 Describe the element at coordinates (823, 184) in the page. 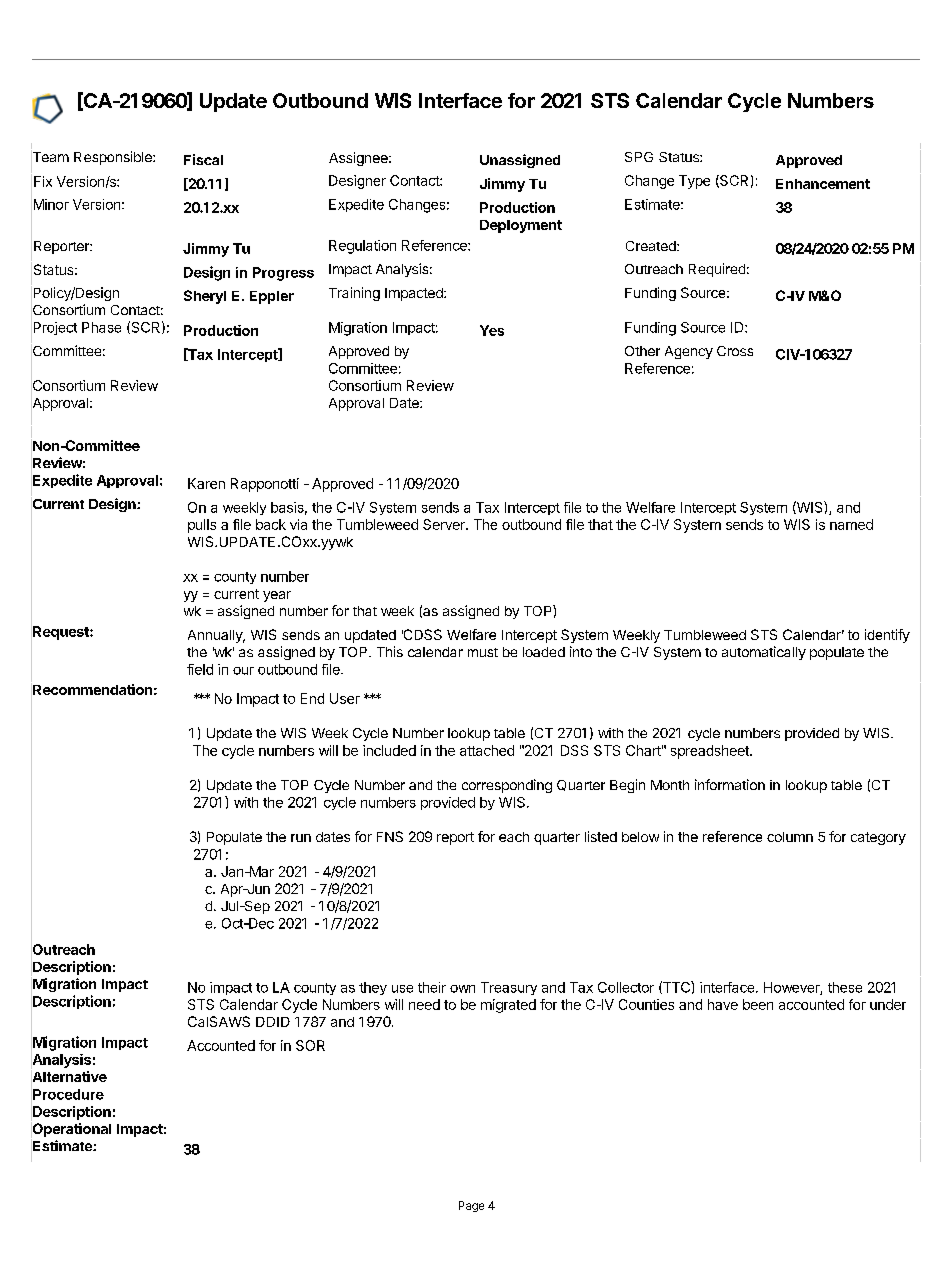

I see `Enhancement` at that location.
